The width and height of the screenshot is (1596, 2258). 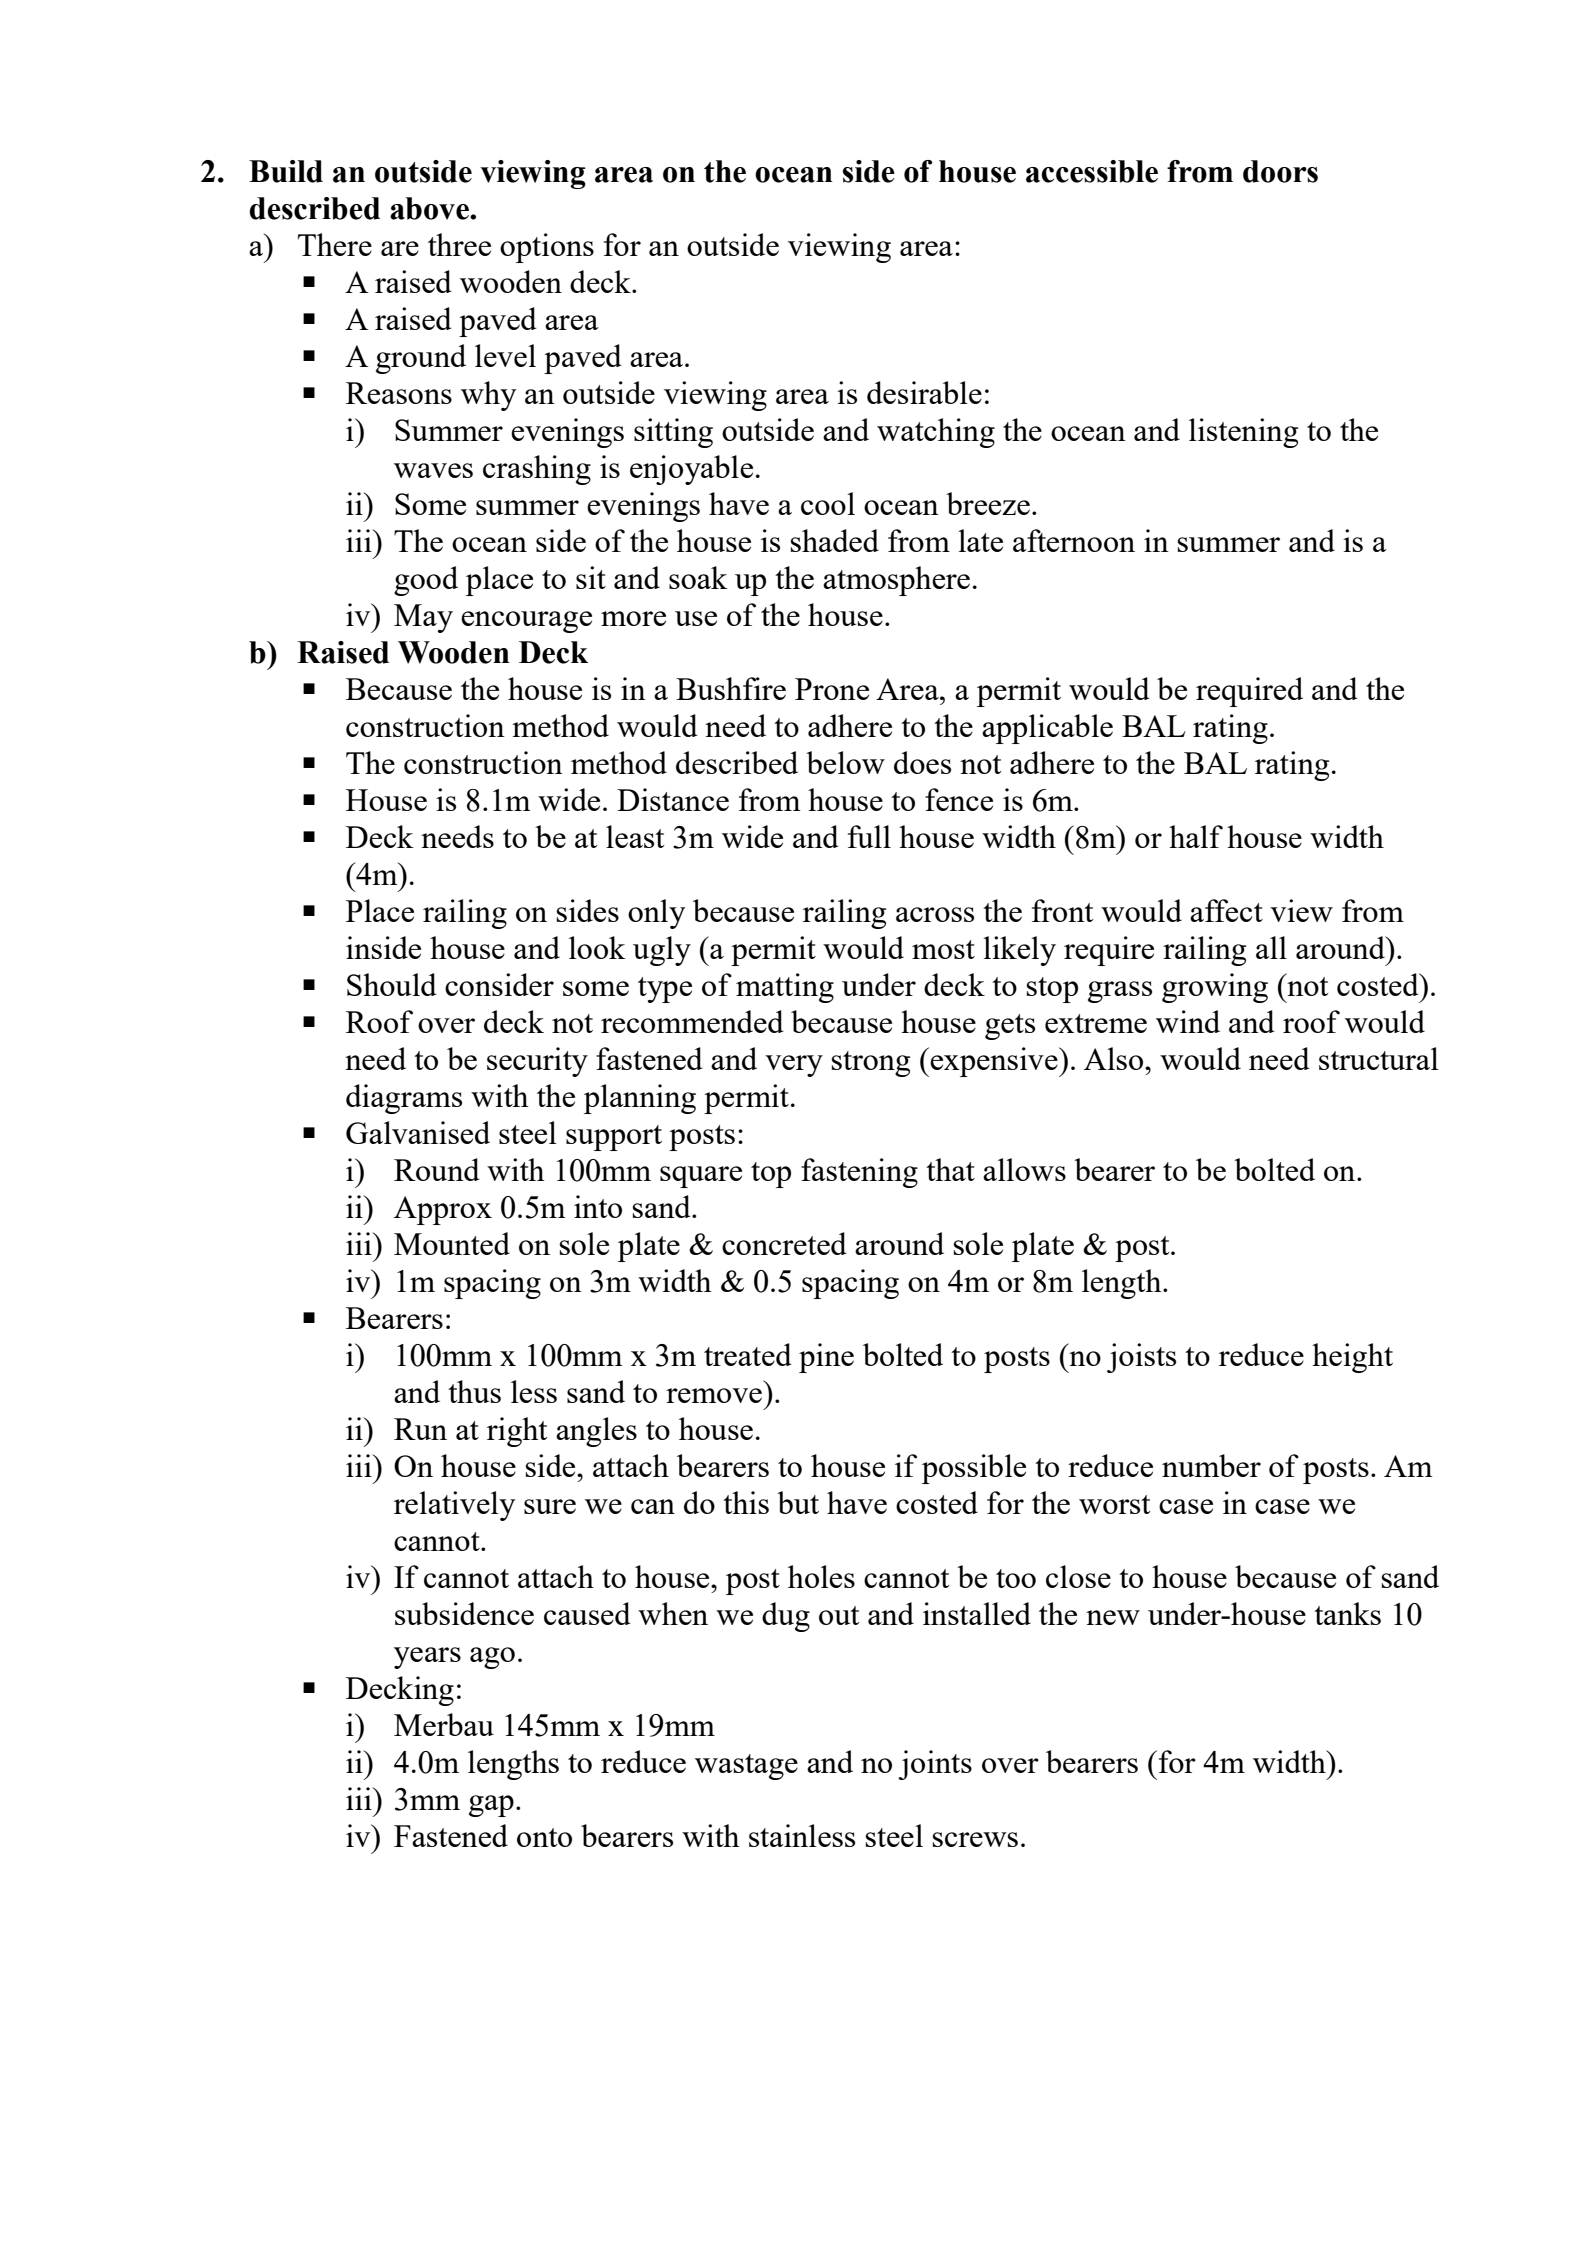 What do you see at coordinates (491, 1806) in the screenshot?
I see `gap` at bounding box center [491, 1806].
